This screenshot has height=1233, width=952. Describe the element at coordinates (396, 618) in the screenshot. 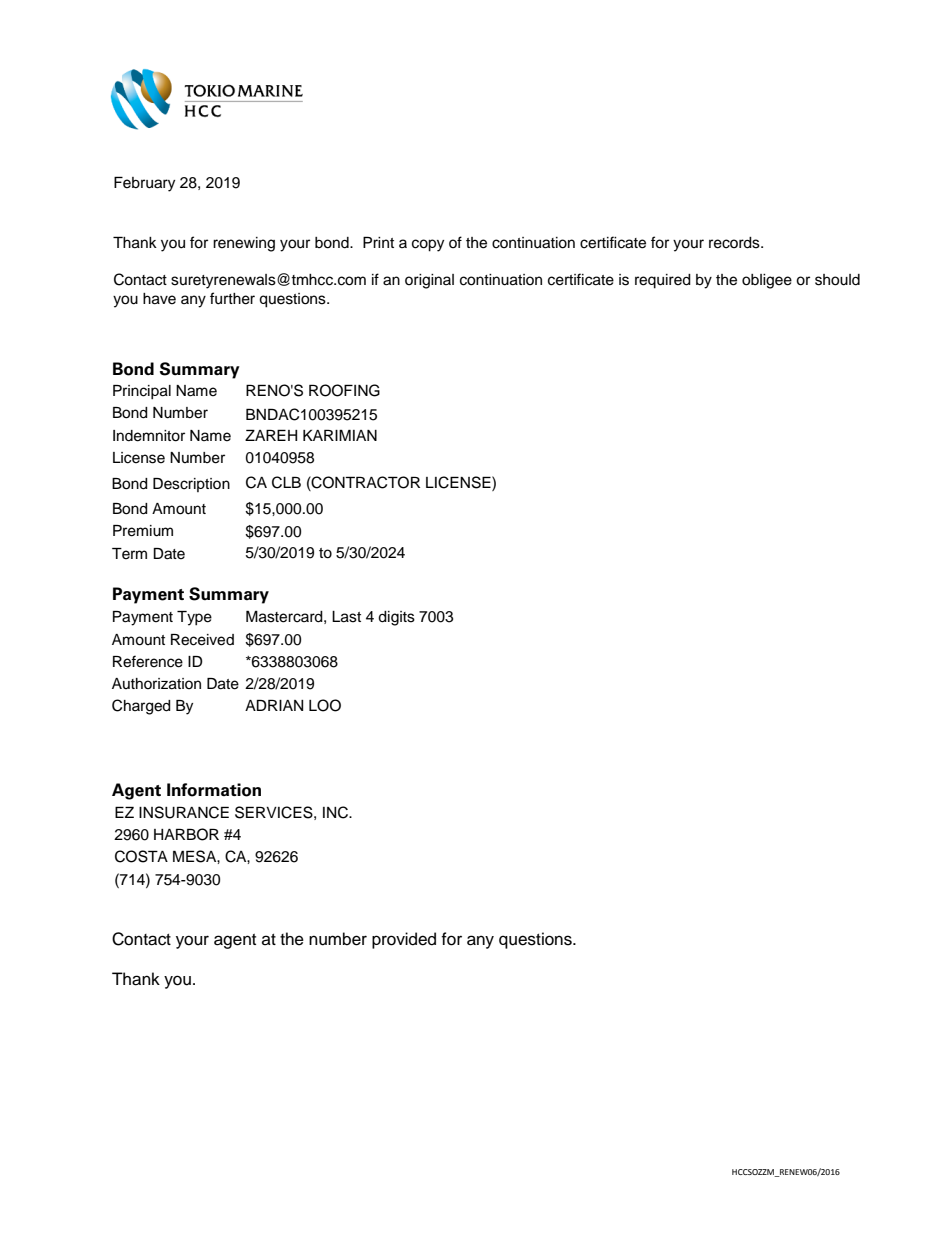

I see `digits` at that location.
